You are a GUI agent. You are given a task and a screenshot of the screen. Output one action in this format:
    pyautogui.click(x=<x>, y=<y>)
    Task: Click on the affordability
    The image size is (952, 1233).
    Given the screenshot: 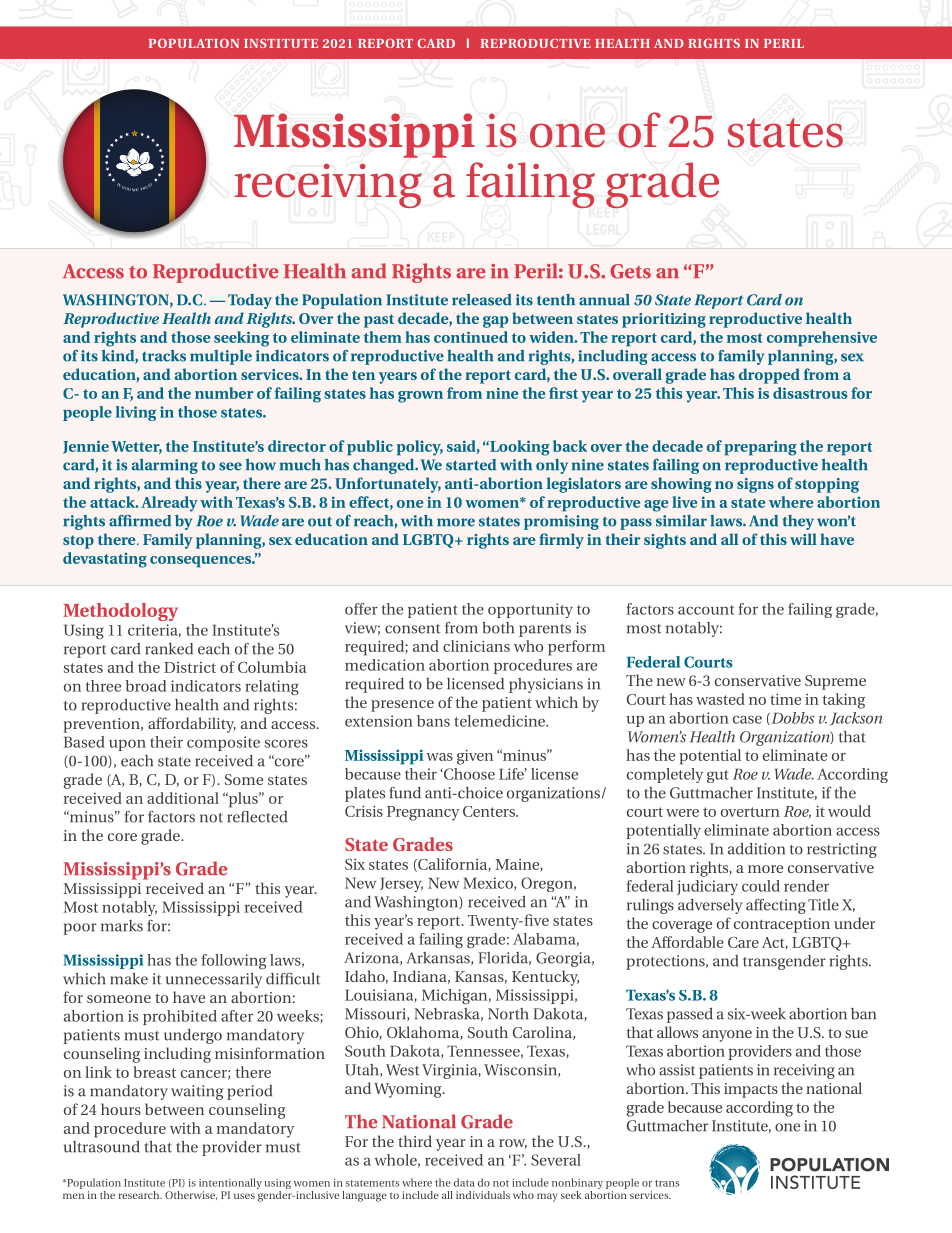 What is the action you would take?
    pyautogui.click(x=192, y=725)
